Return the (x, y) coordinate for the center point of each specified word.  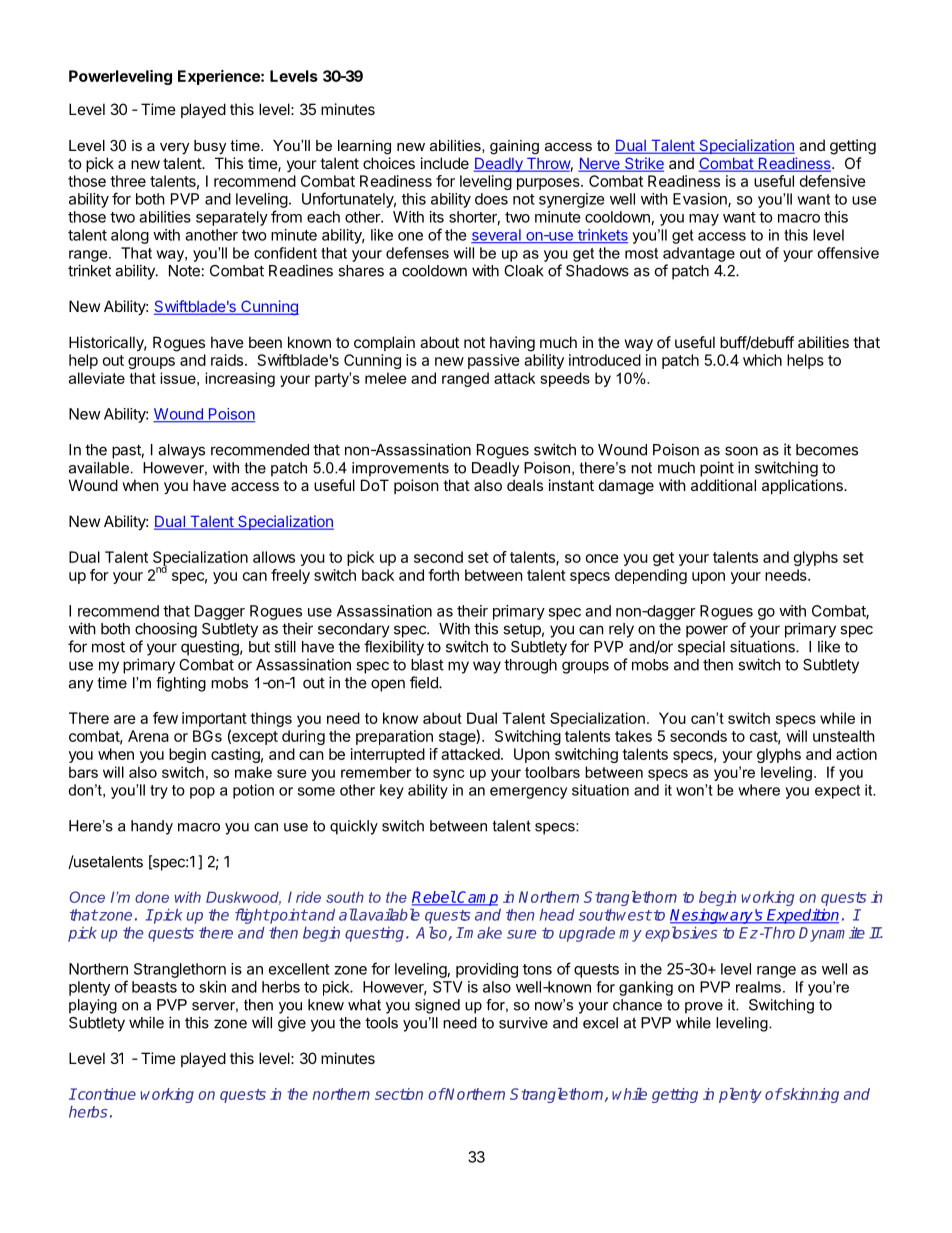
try (159, 792)
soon (741, 451)
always (181, 451)
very (174, 149)
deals (525, 485)
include (445, 163)
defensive (833, 181)
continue (106, 1094)
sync (449, 775)
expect (837, 792)
